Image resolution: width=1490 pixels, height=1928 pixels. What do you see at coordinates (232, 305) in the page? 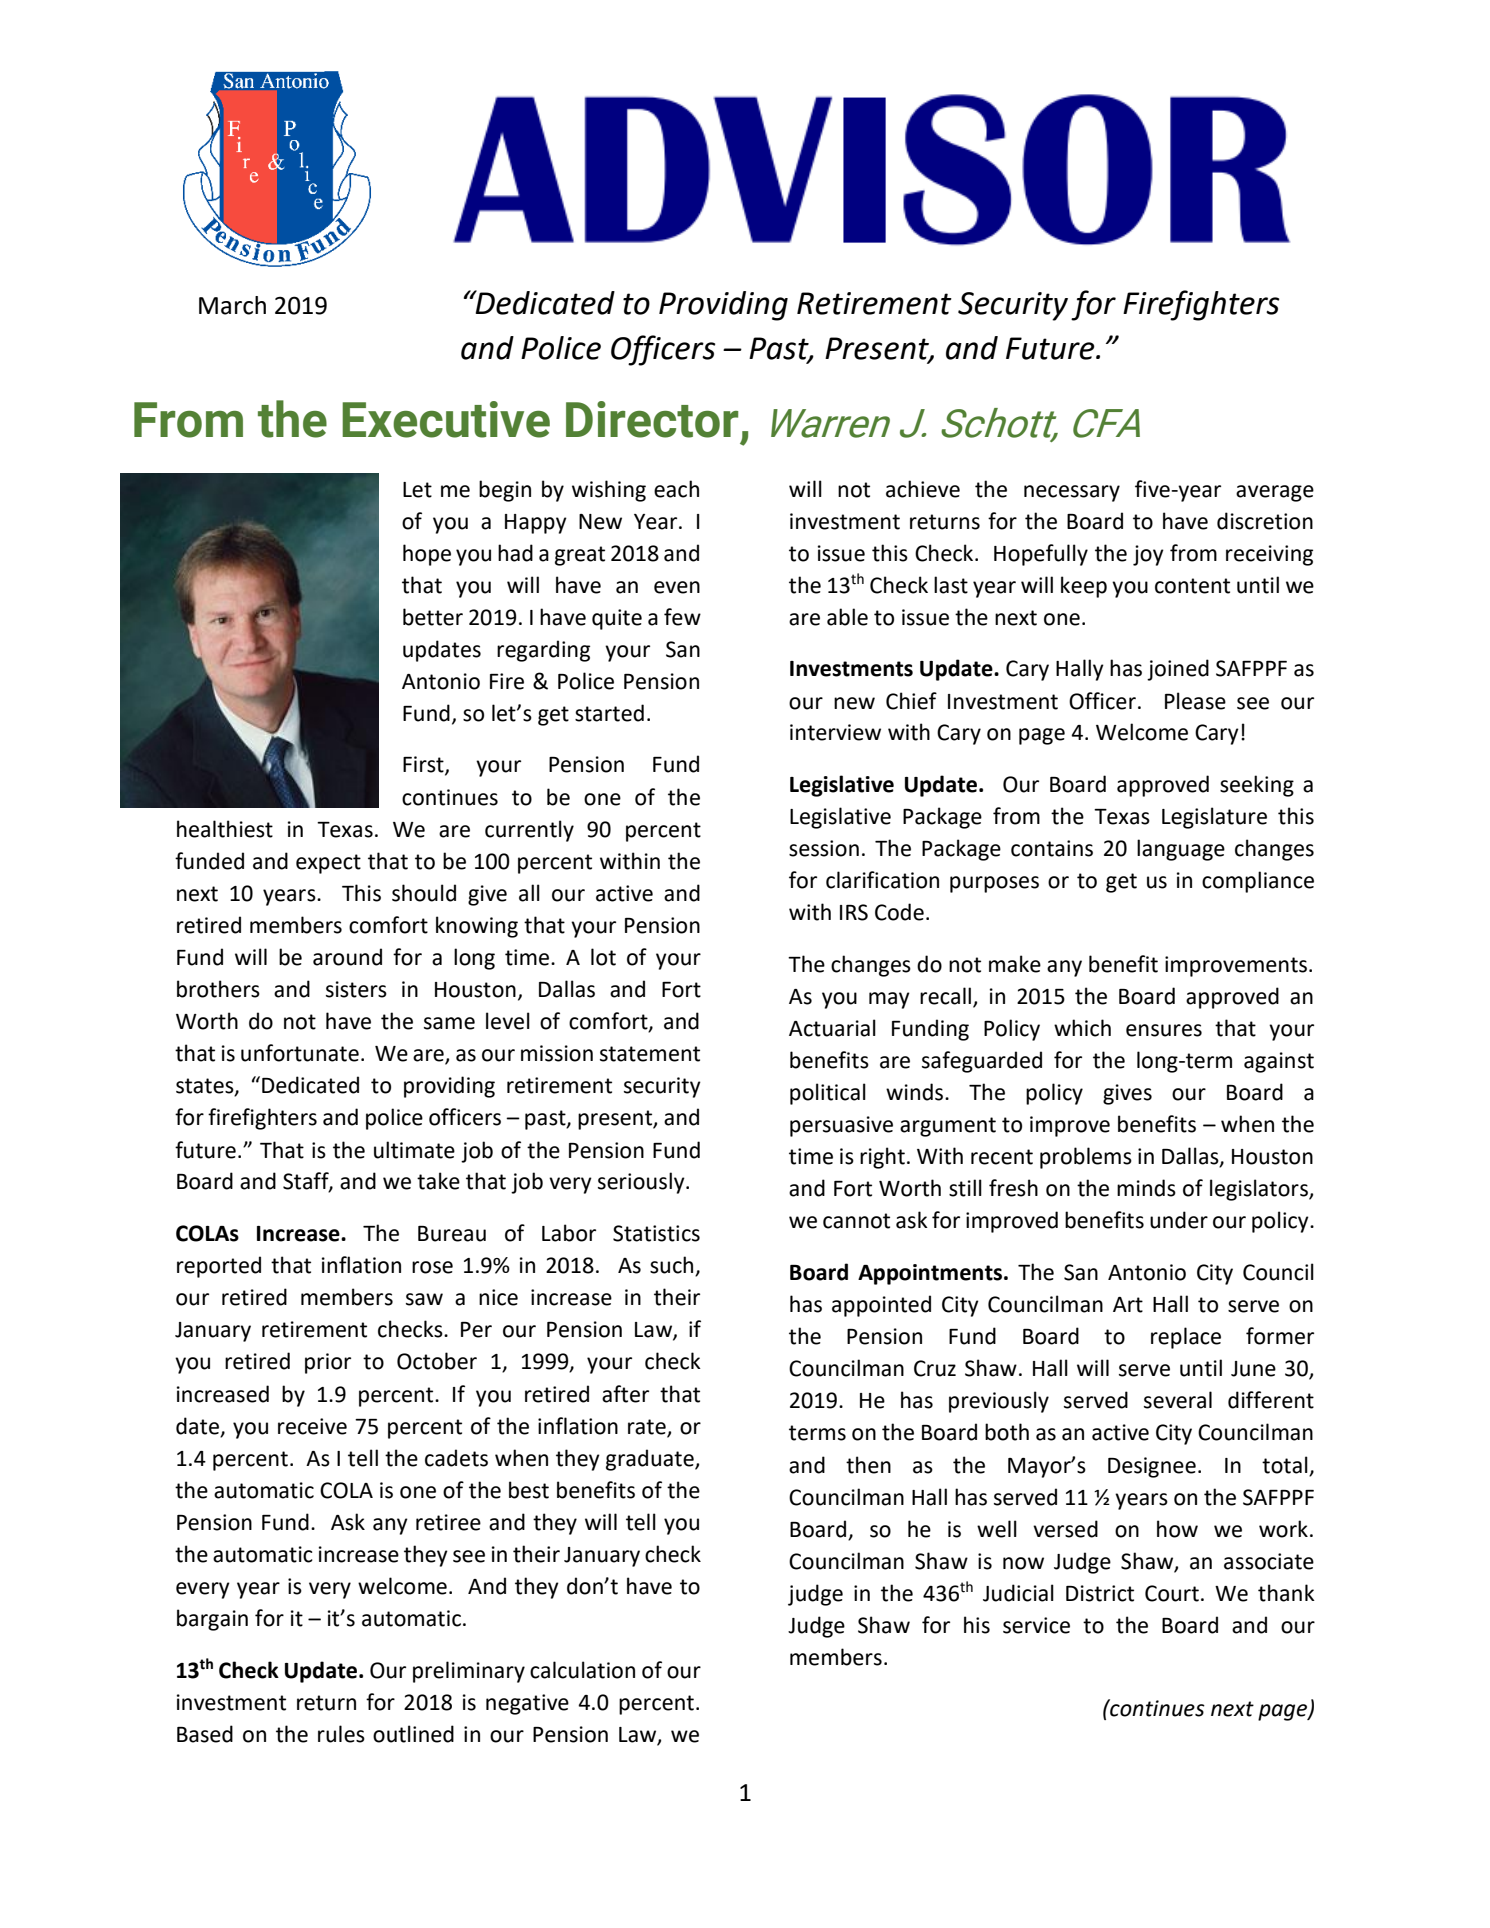
I see `March` at bounding box center [232, 305].
